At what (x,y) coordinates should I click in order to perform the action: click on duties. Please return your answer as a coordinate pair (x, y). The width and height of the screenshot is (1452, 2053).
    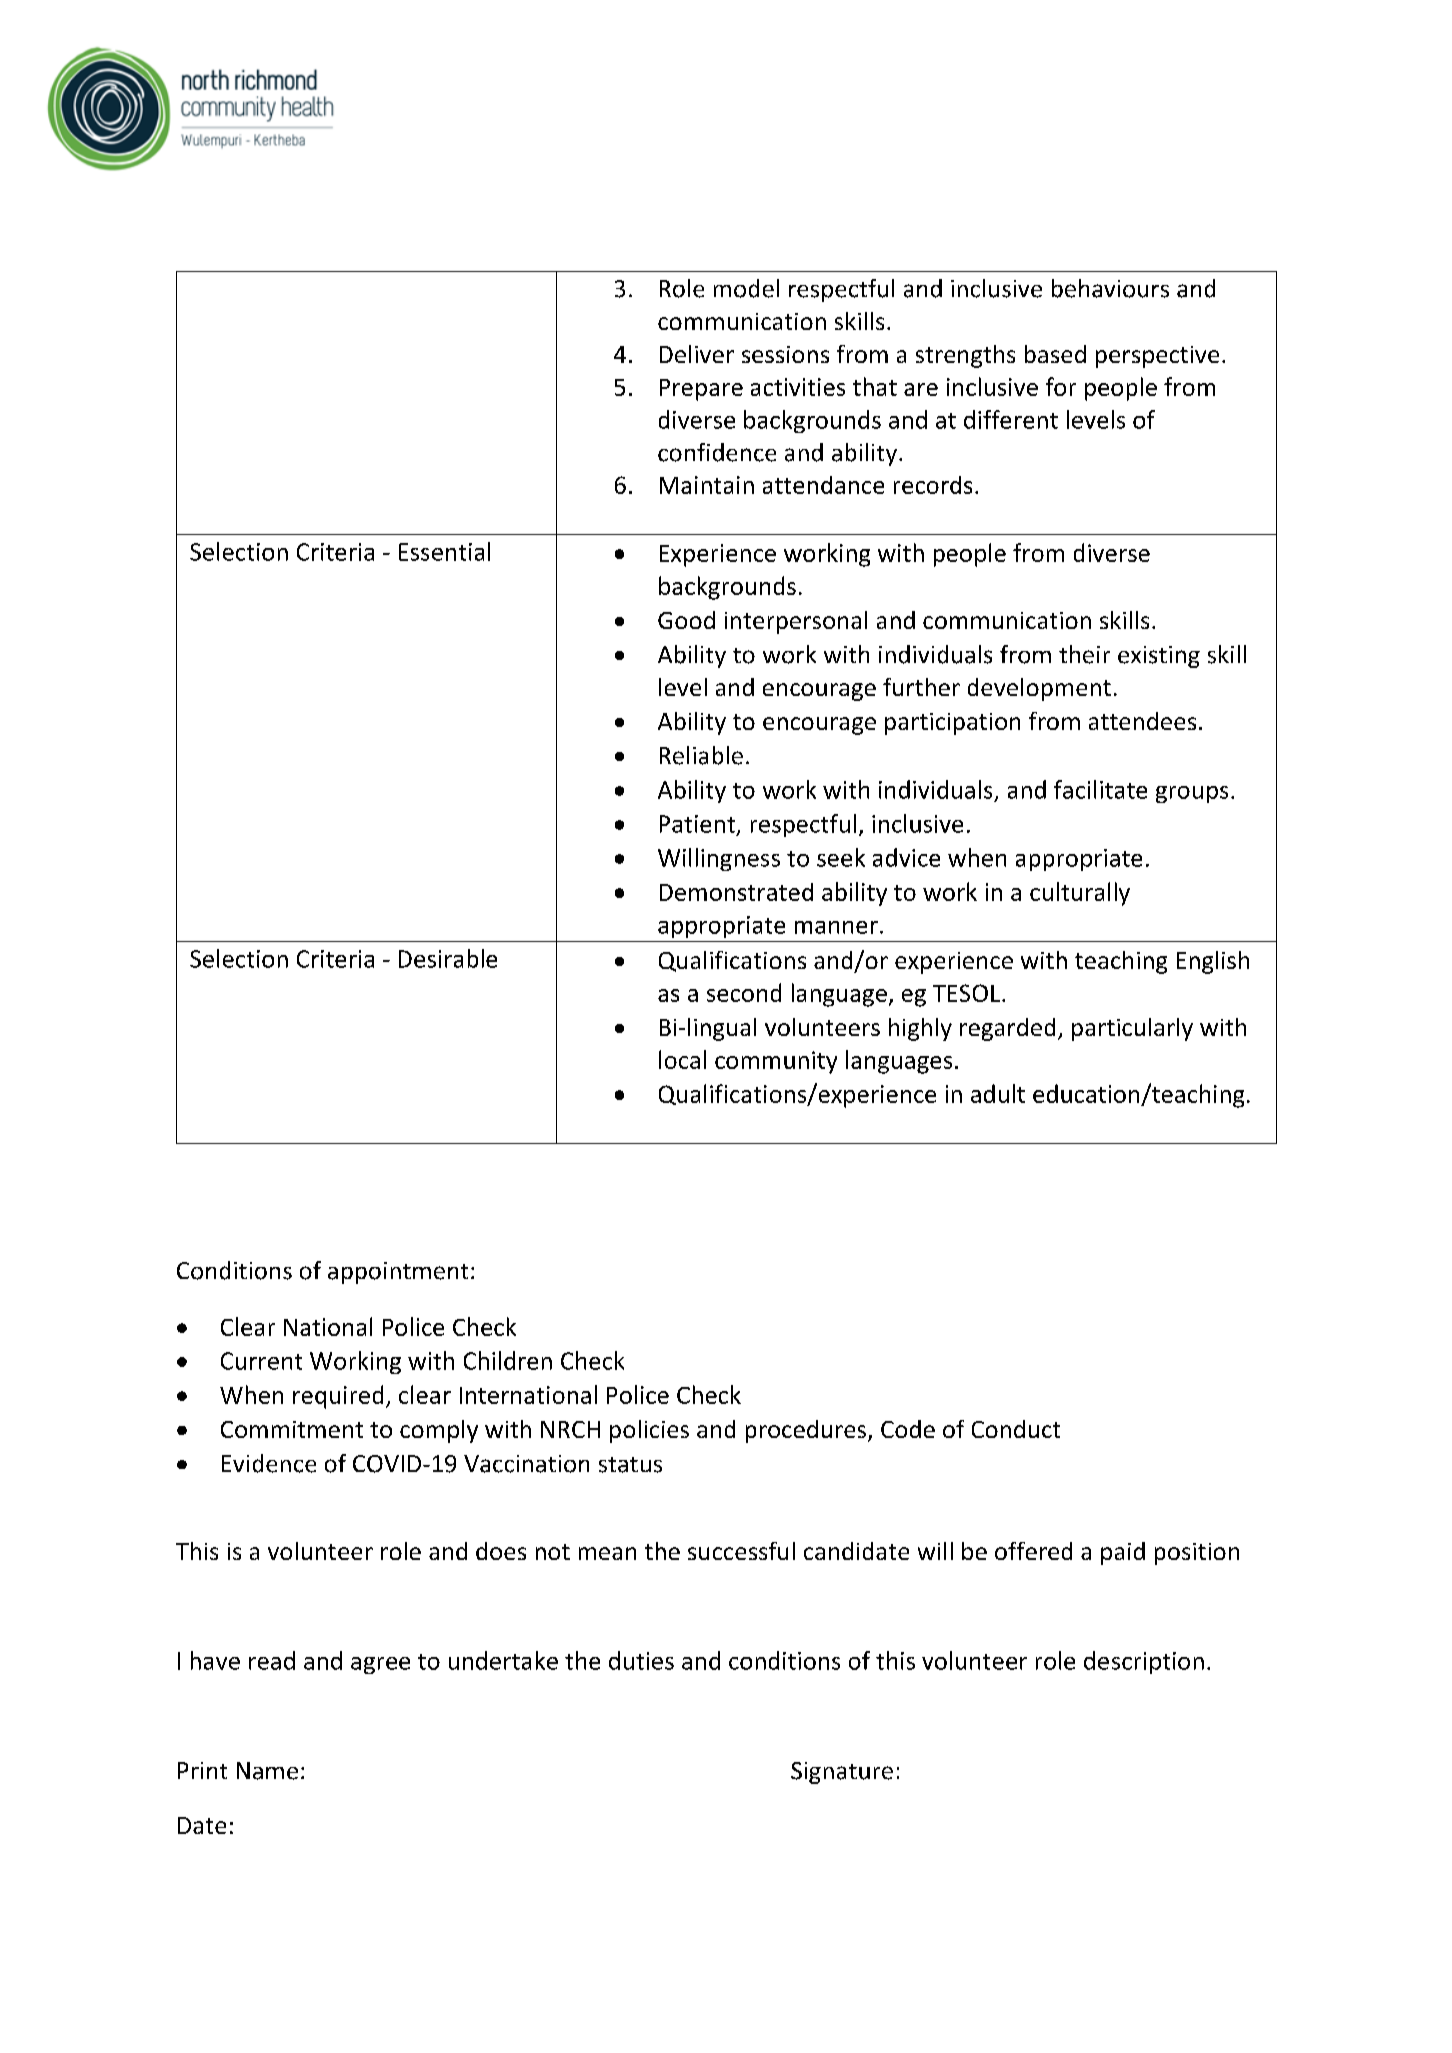
    Looking at the image, I should click on (641, 1660).
